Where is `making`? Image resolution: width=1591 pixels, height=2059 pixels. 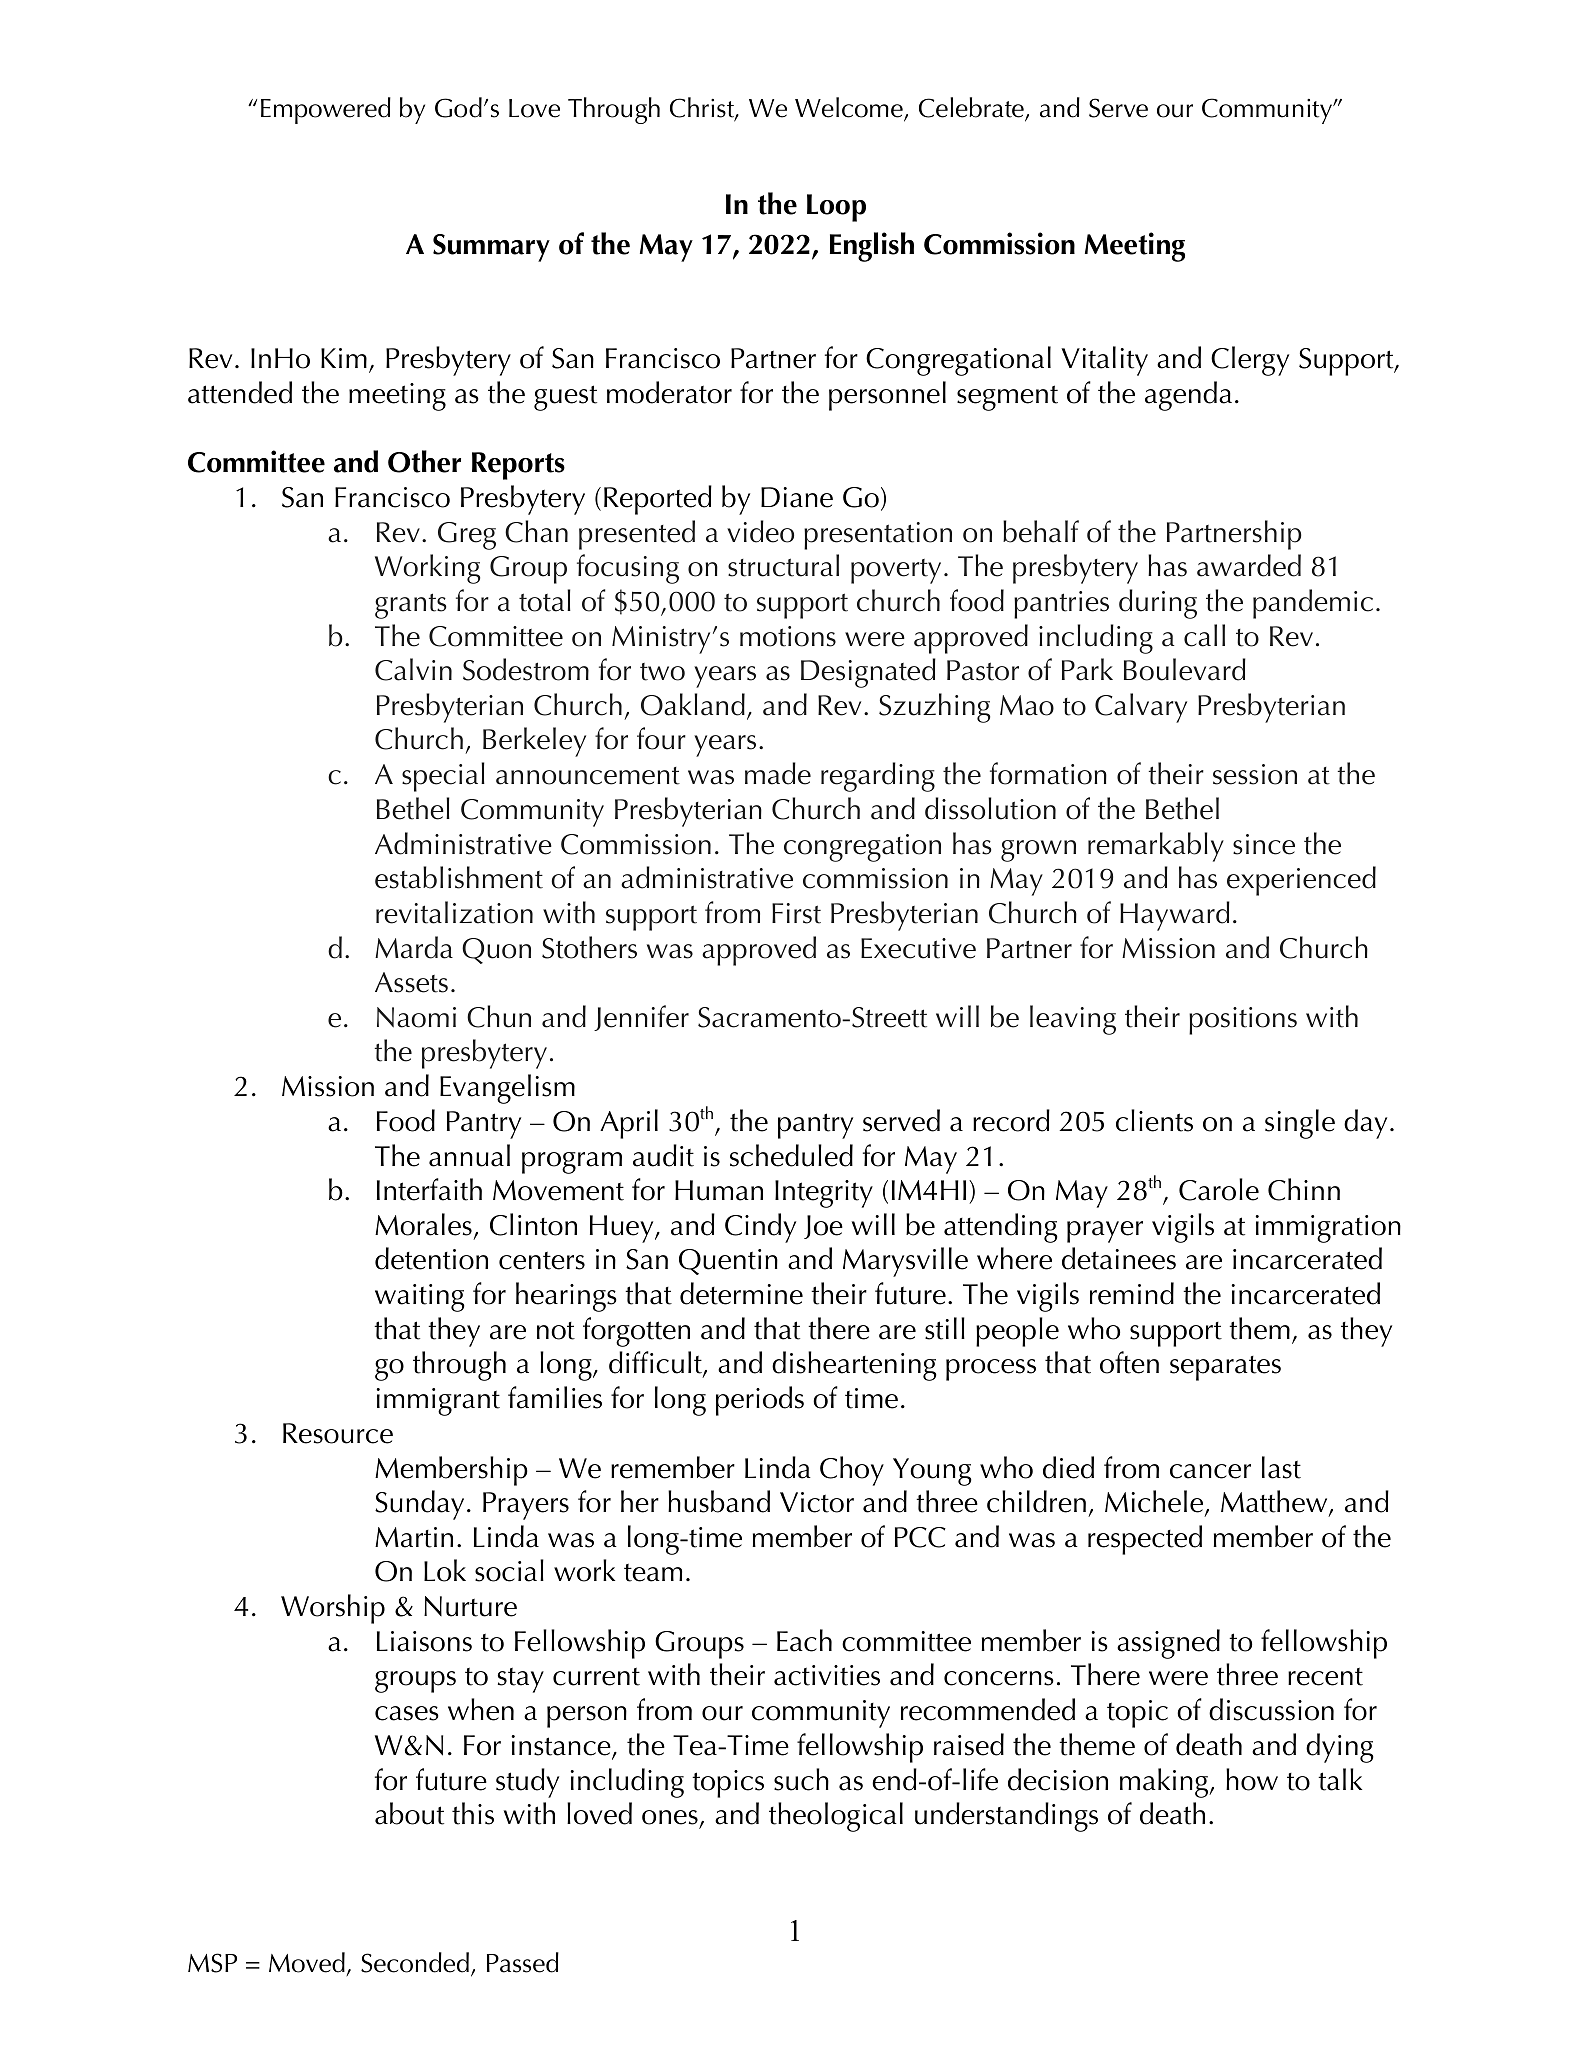
making is located at coordinates (1165, 1783).
